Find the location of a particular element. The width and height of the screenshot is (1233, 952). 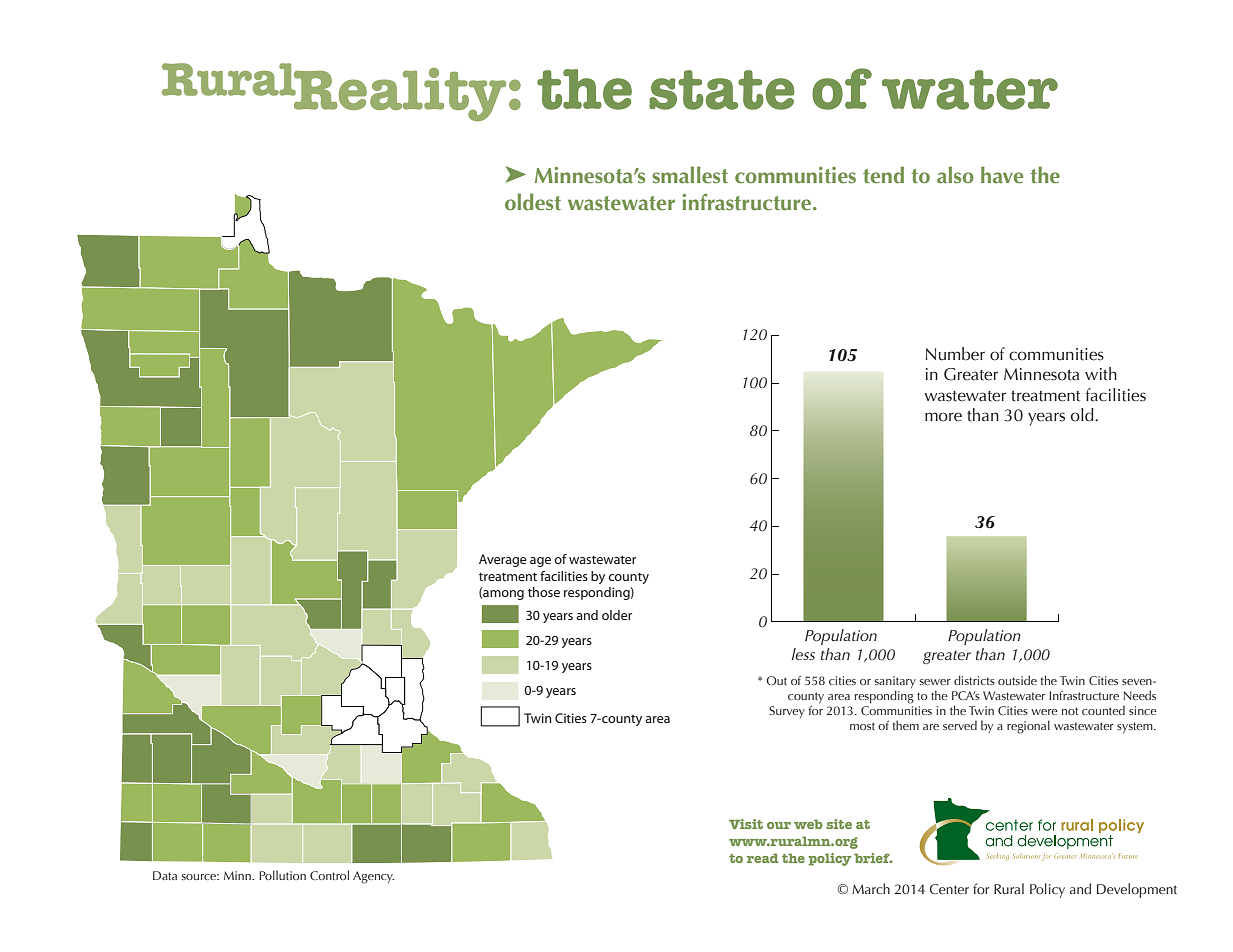

read is located at coordinates (763, 858).
